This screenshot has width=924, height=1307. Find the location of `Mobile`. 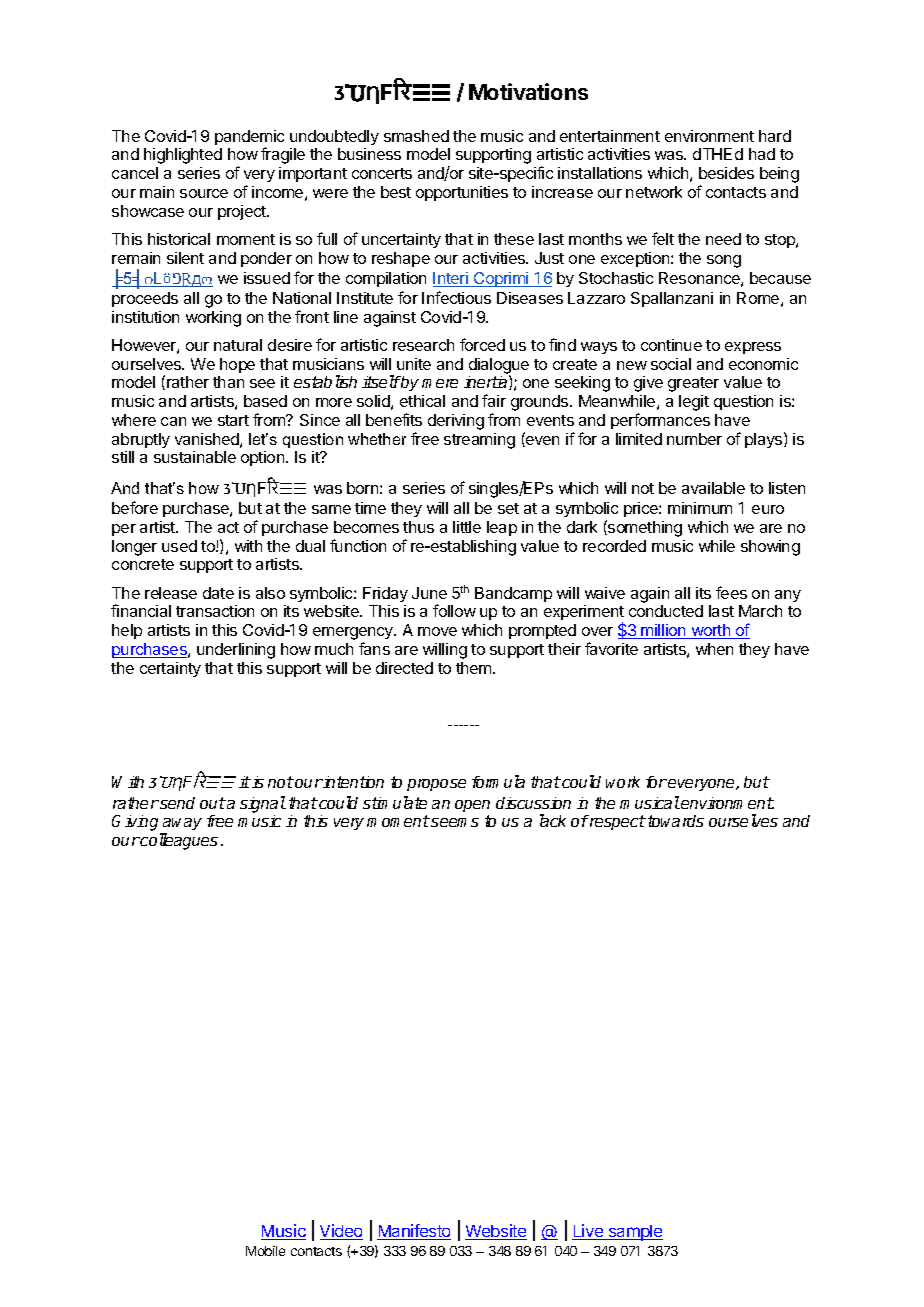

Mobile is located at coordinates (265, 1251).
